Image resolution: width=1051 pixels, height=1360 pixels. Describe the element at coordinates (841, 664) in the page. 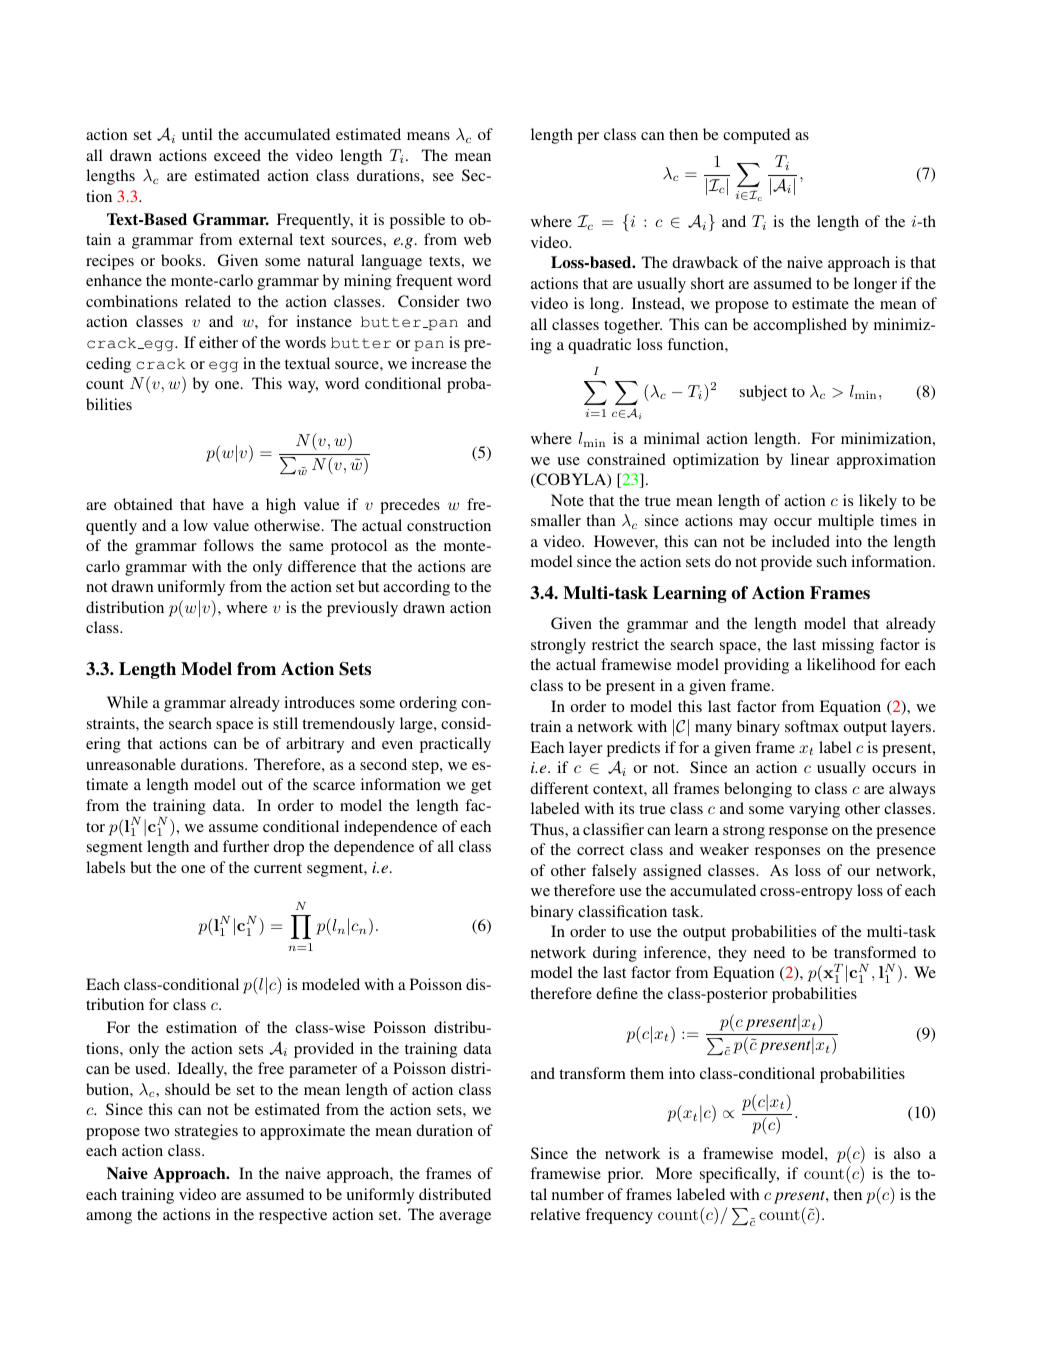

I see `likelihood` at that location.
